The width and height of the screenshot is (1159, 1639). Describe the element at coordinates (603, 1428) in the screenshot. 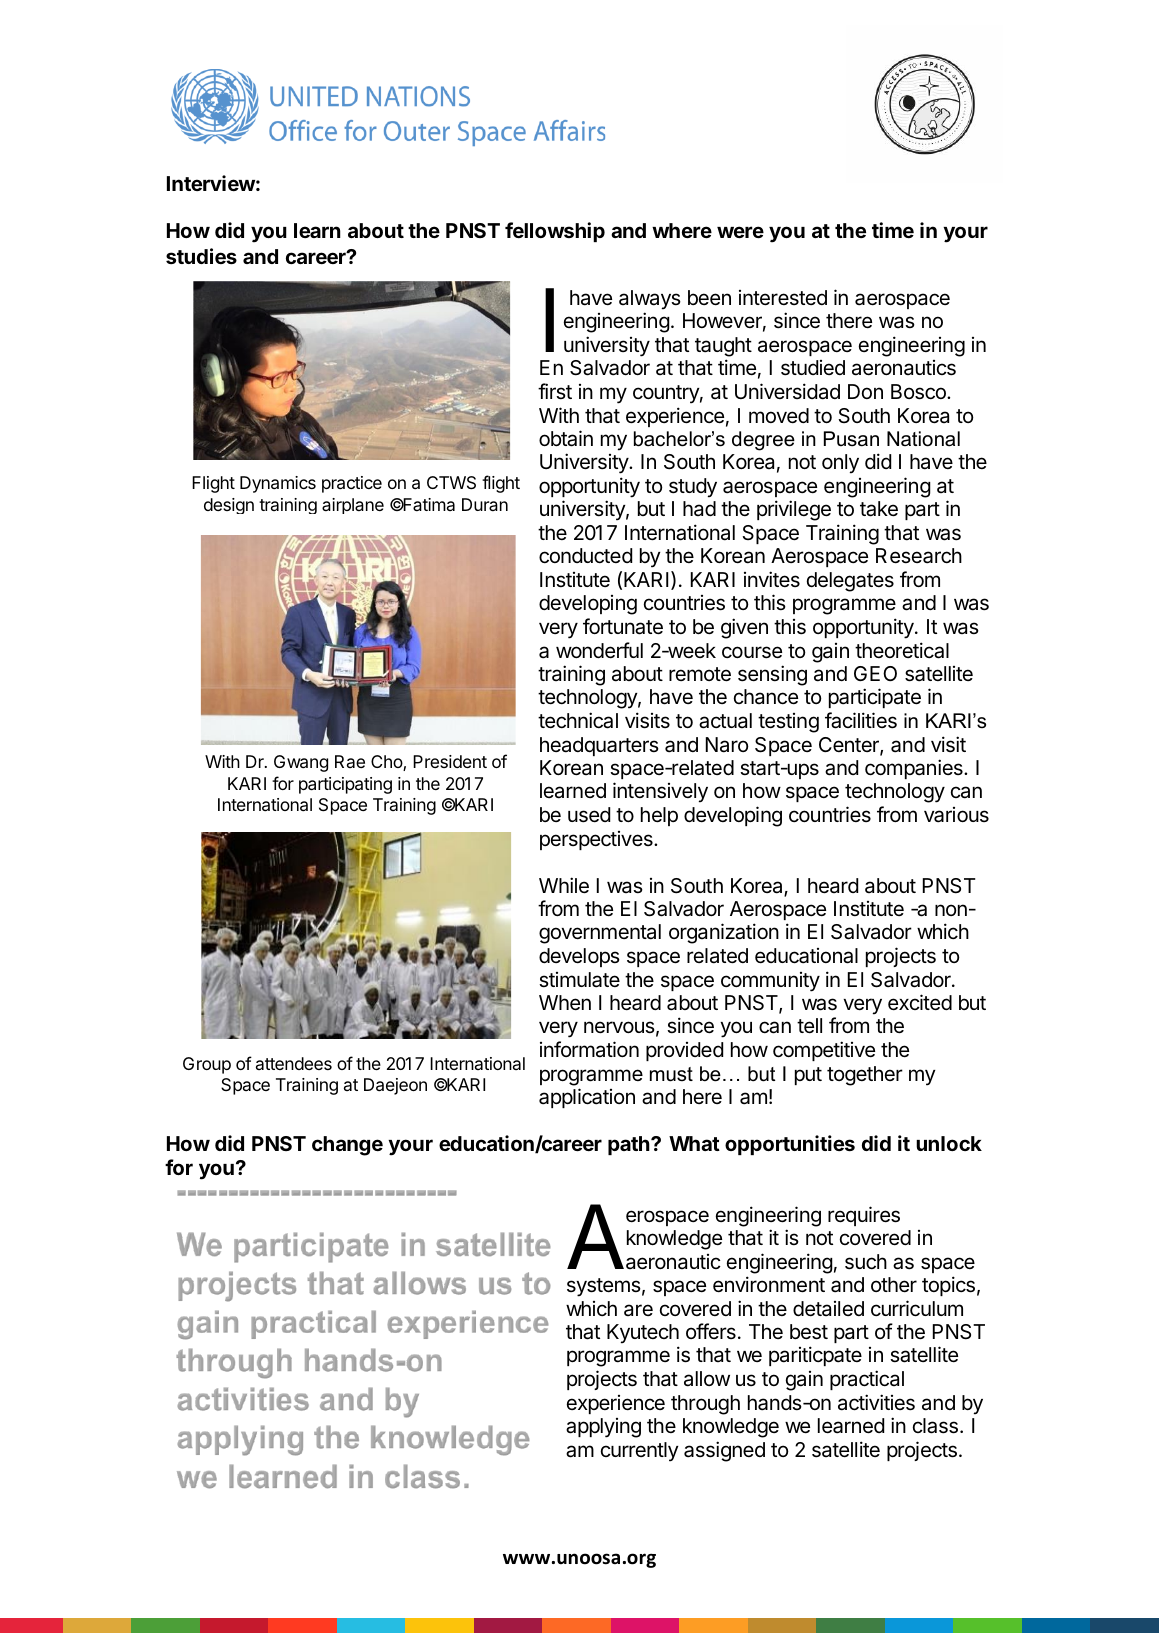

I see `applying` at that location.
